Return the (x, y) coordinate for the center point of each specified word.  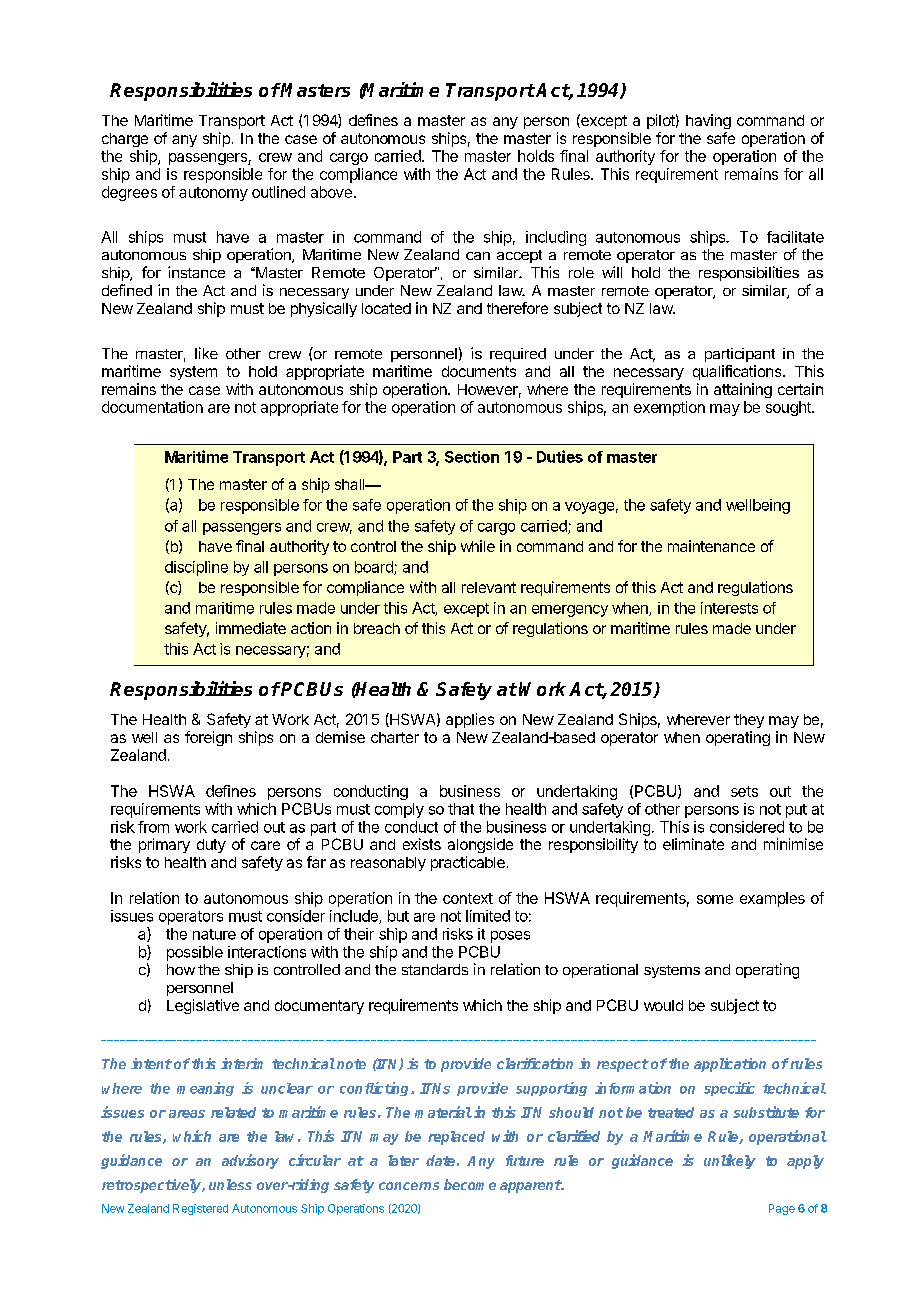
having (708, 121)
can (478, 256)
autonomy (213, 194)
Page (782, 1209)
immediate (251, 628)
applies (470, 720)
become (470, 1184)
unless (230, 1184)
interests (729, 608)
